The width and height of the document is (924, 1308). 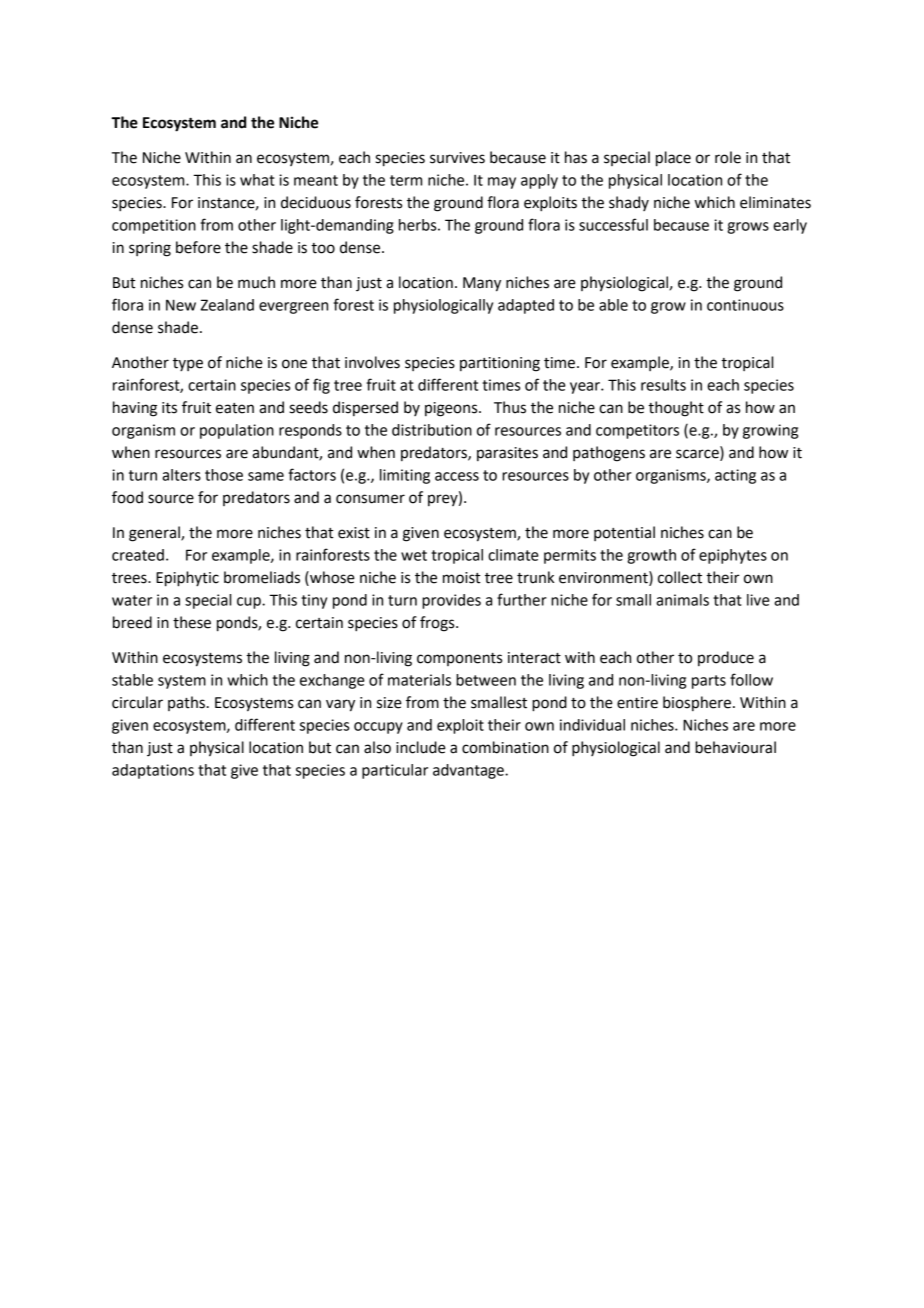 What do you see at coordinates (153, 771) in the document?
I see `adaptations` at bounding box center [153, 771].
